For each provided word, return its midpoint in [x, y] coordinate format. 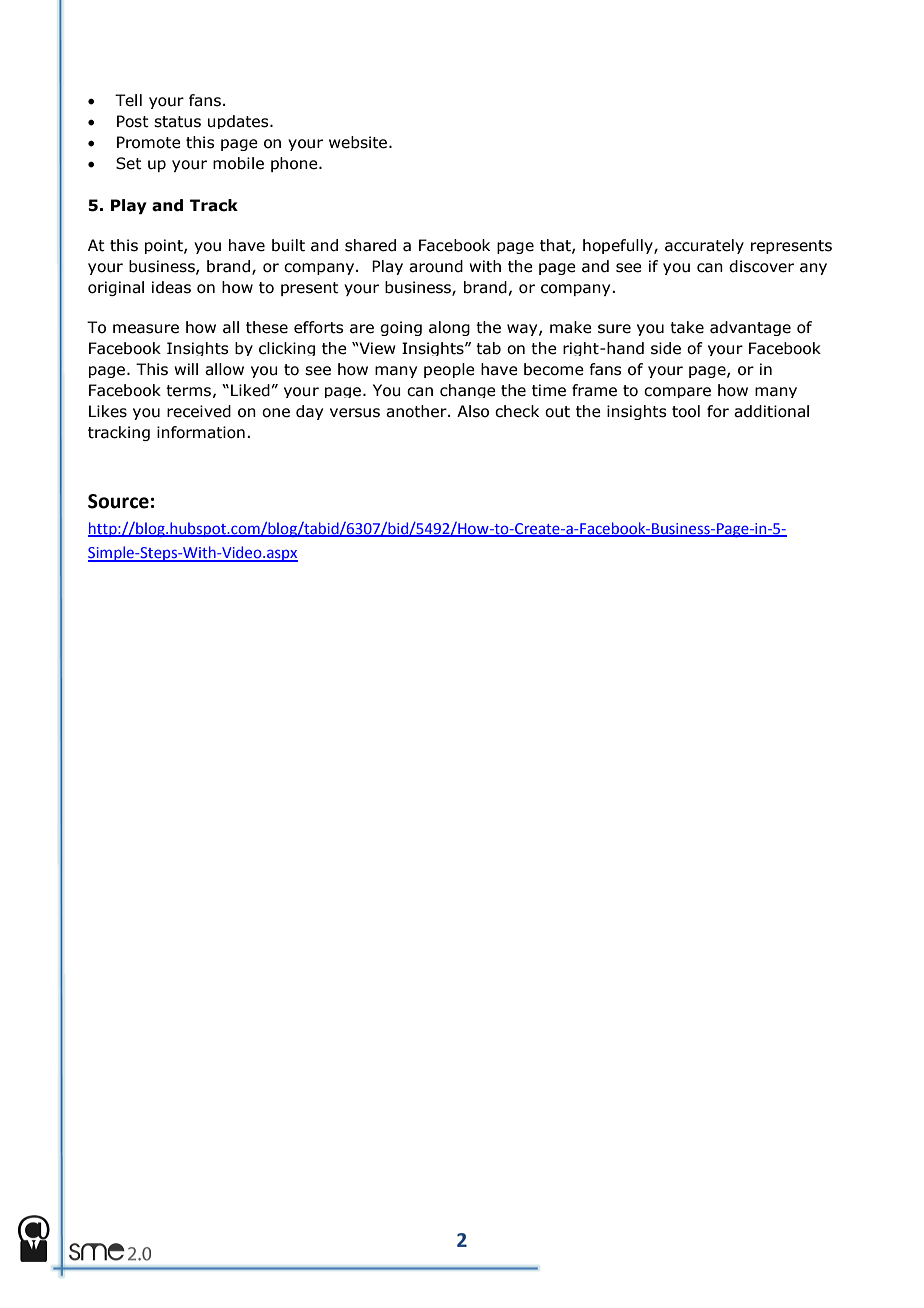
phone [295, 164]
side [666, 348]
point [165, 246]
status [177, 122]
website [359, 142]
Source [118, 501]
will [186, 369]
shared [370, 245]
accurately [704, 246]
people [449, 370]
